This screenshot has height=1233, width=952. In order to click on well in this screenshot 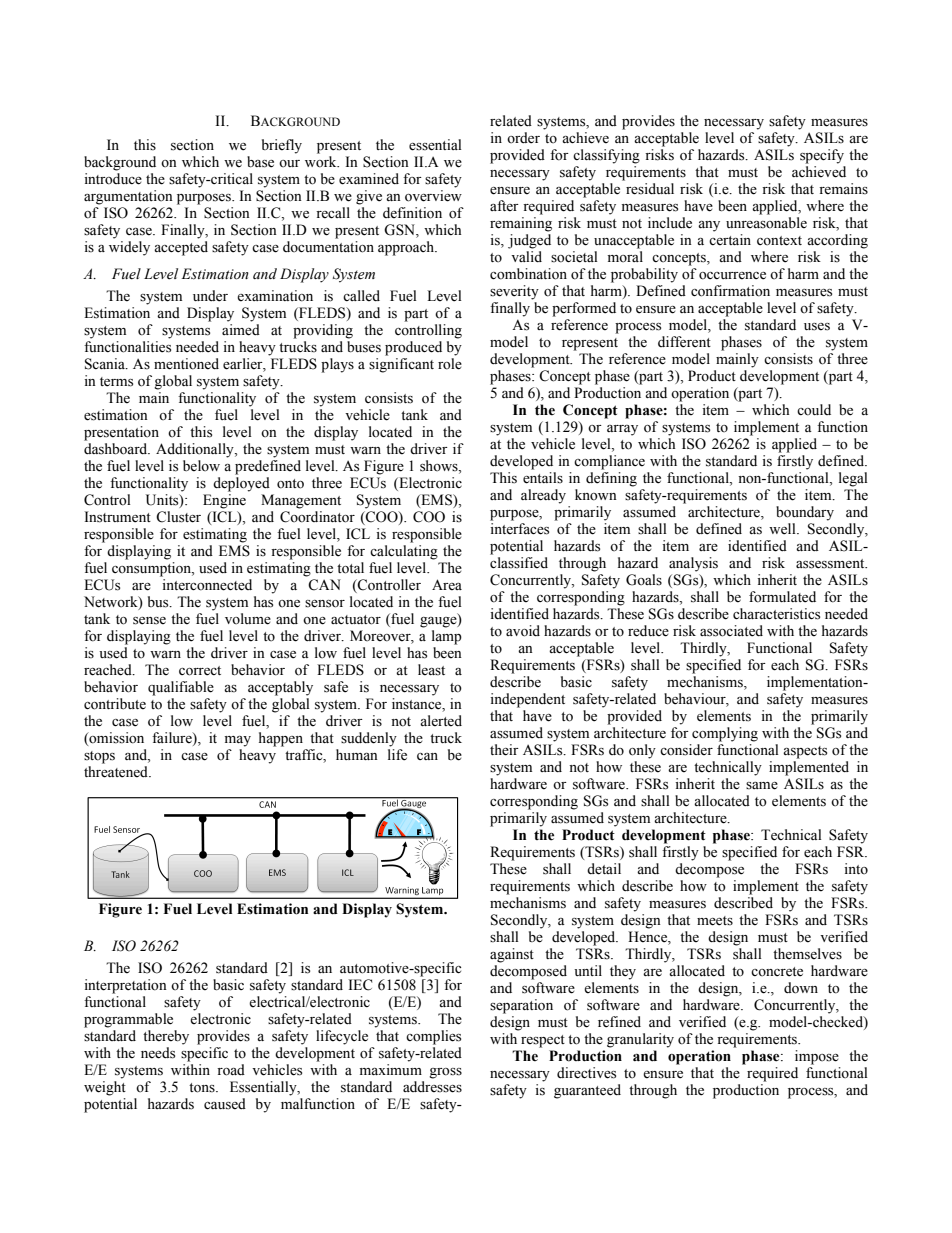, I will do `click(783, 529)`.
